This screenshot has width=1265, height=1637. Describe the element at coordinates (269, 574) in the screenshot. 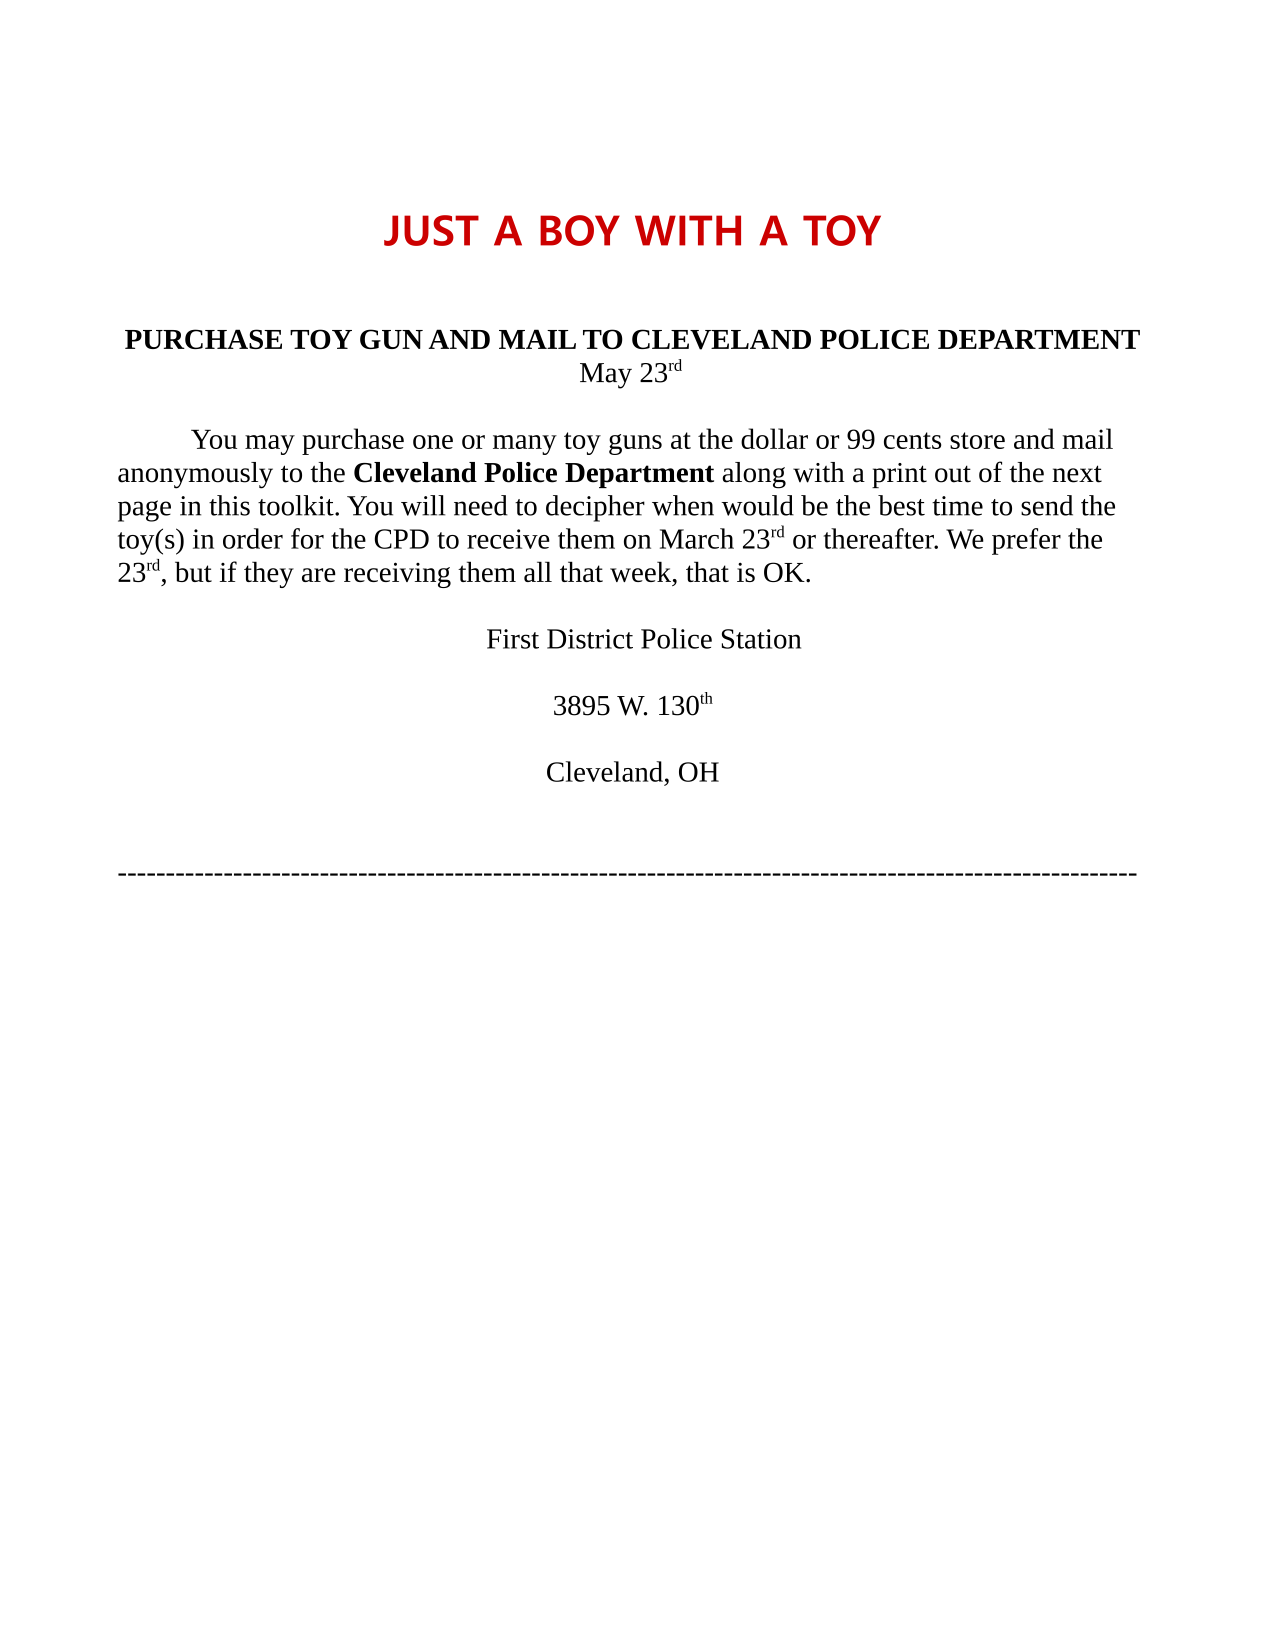

I see `they` at that location.
